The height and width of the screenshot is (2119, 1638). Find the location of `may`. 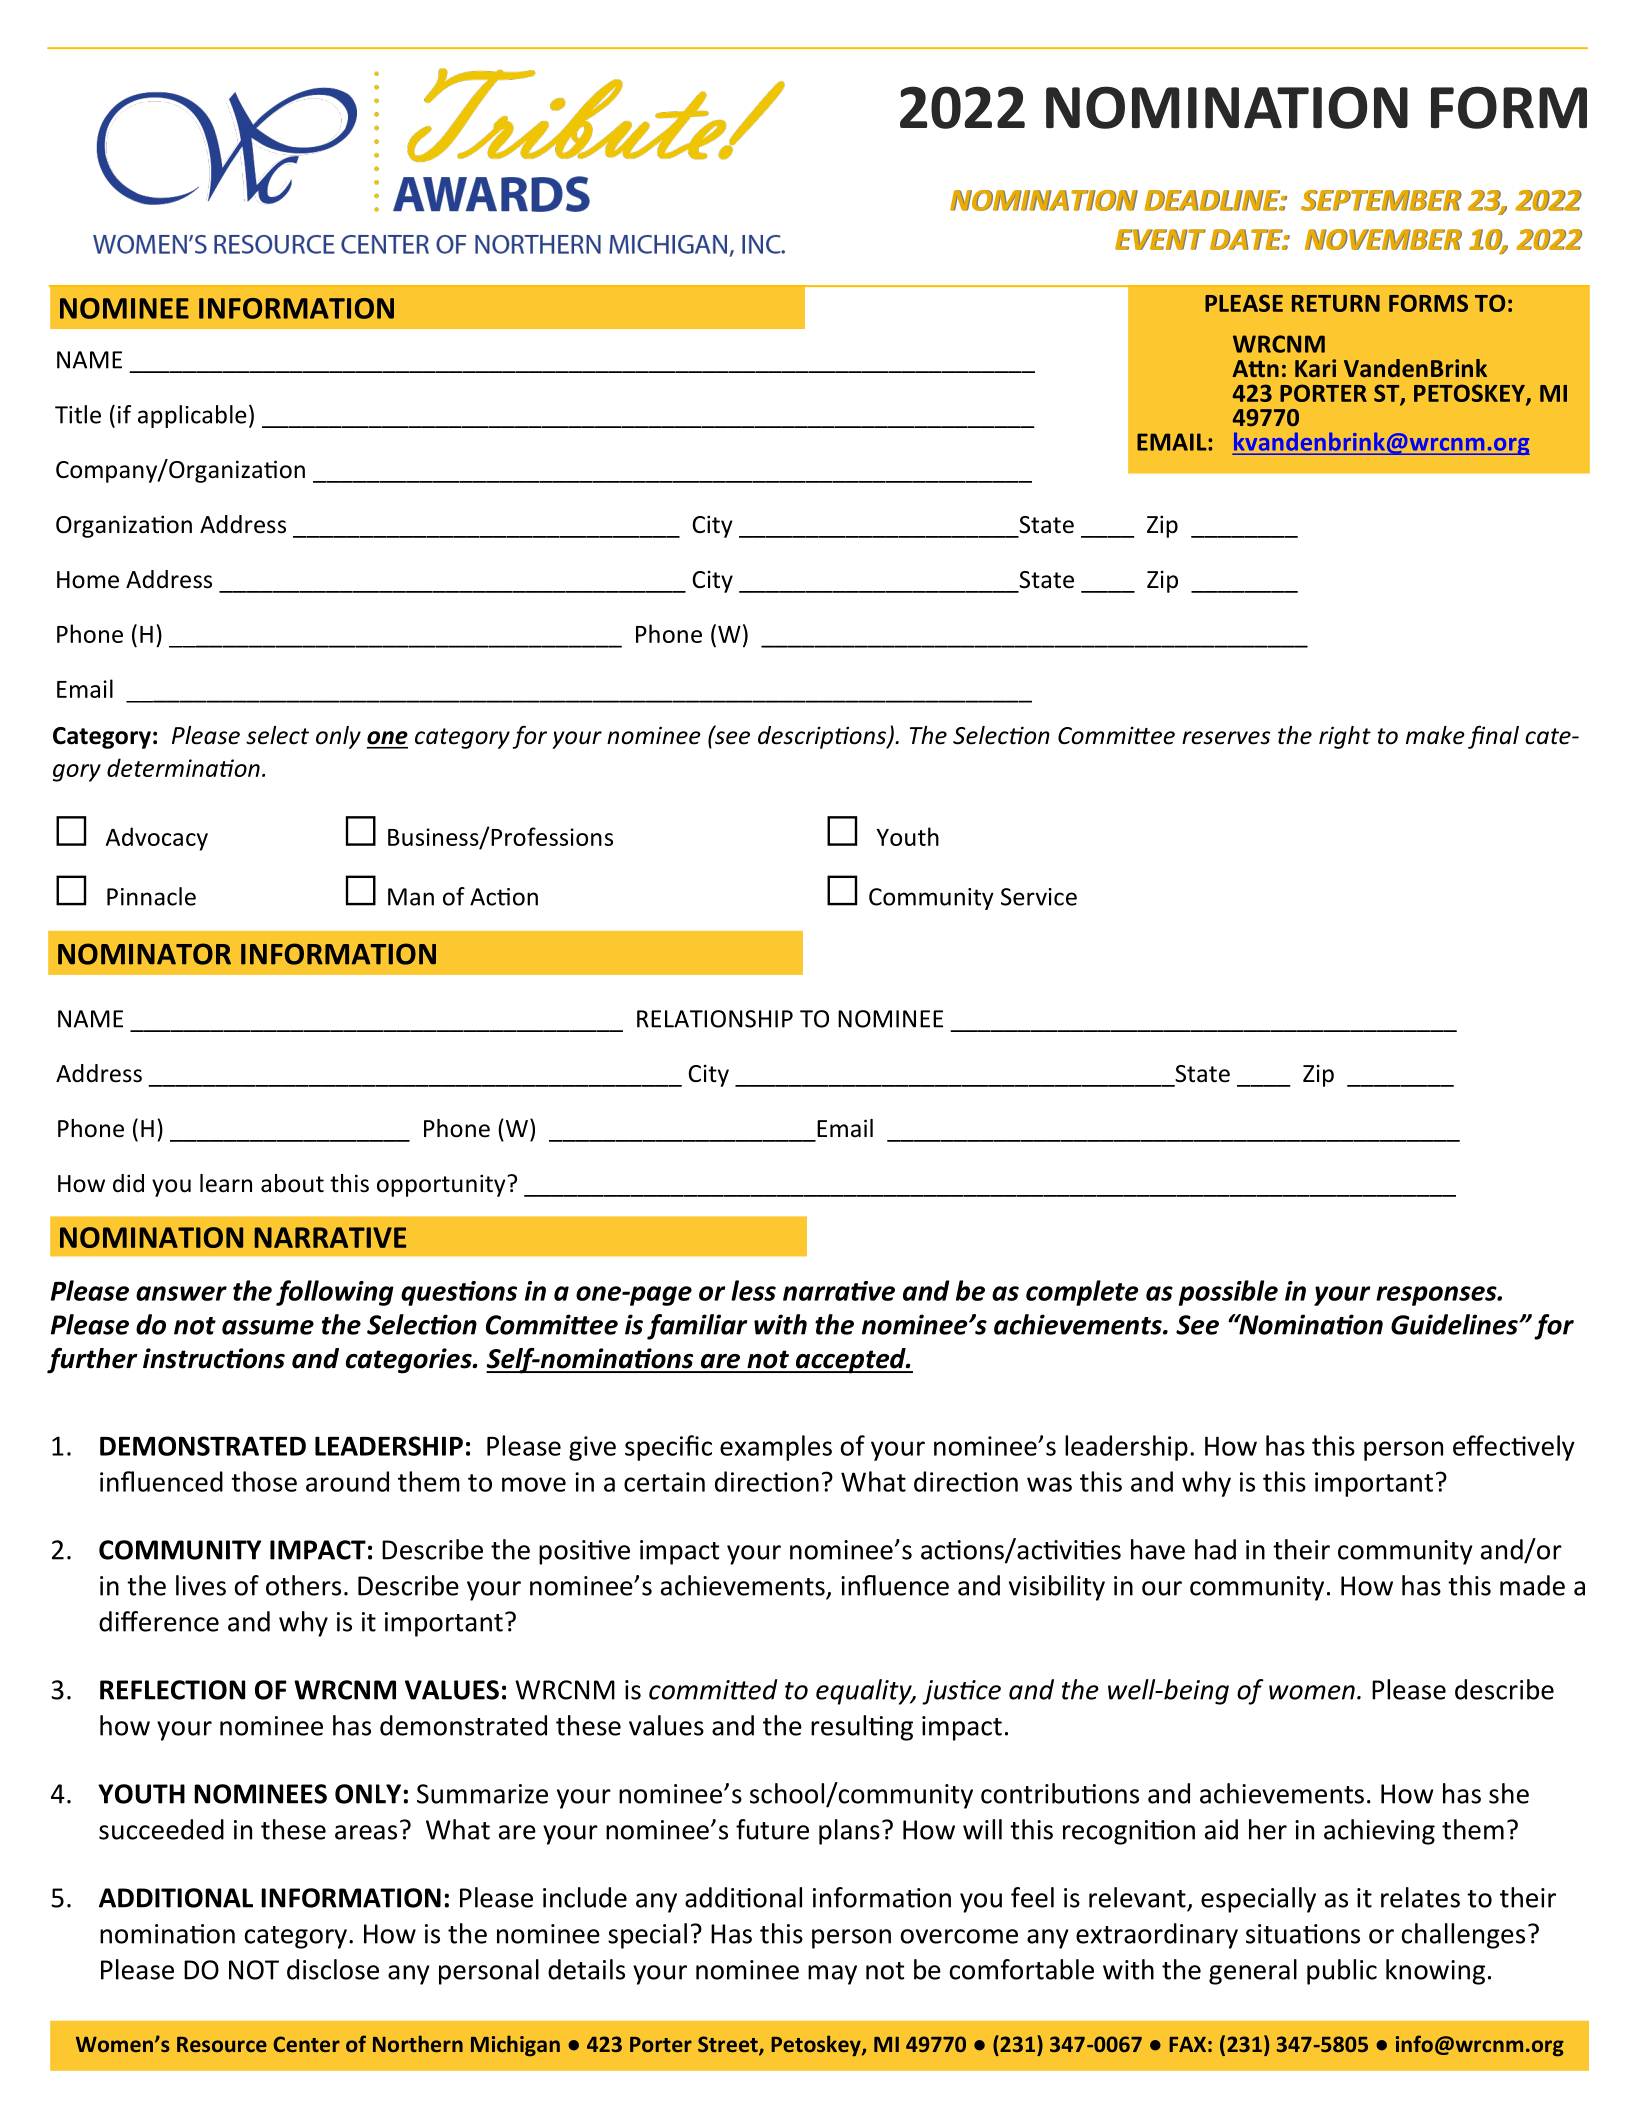

may is located at coordinates (832, 1975).
